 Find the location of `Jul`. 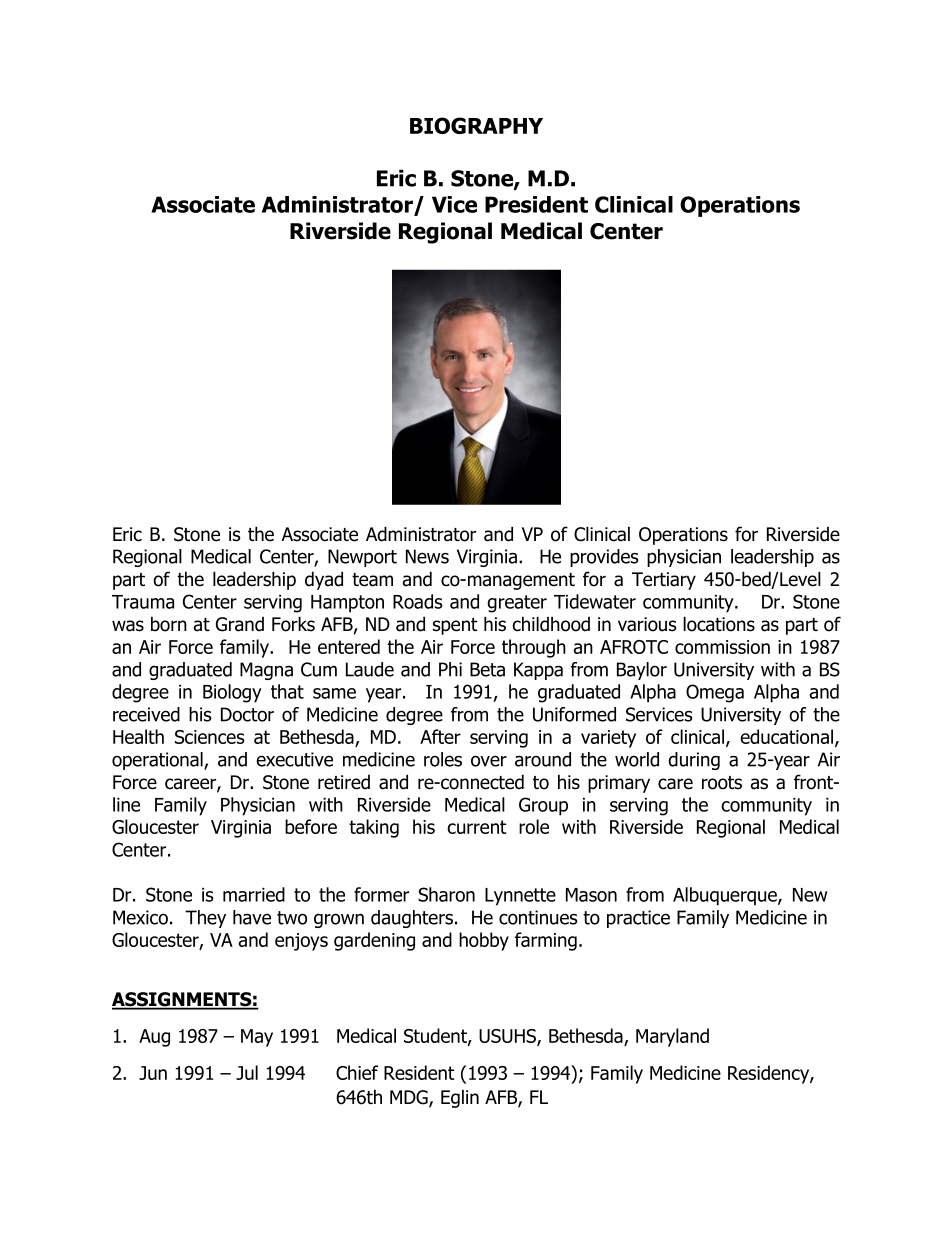

Jul is located at coordinates (247, 1072).
